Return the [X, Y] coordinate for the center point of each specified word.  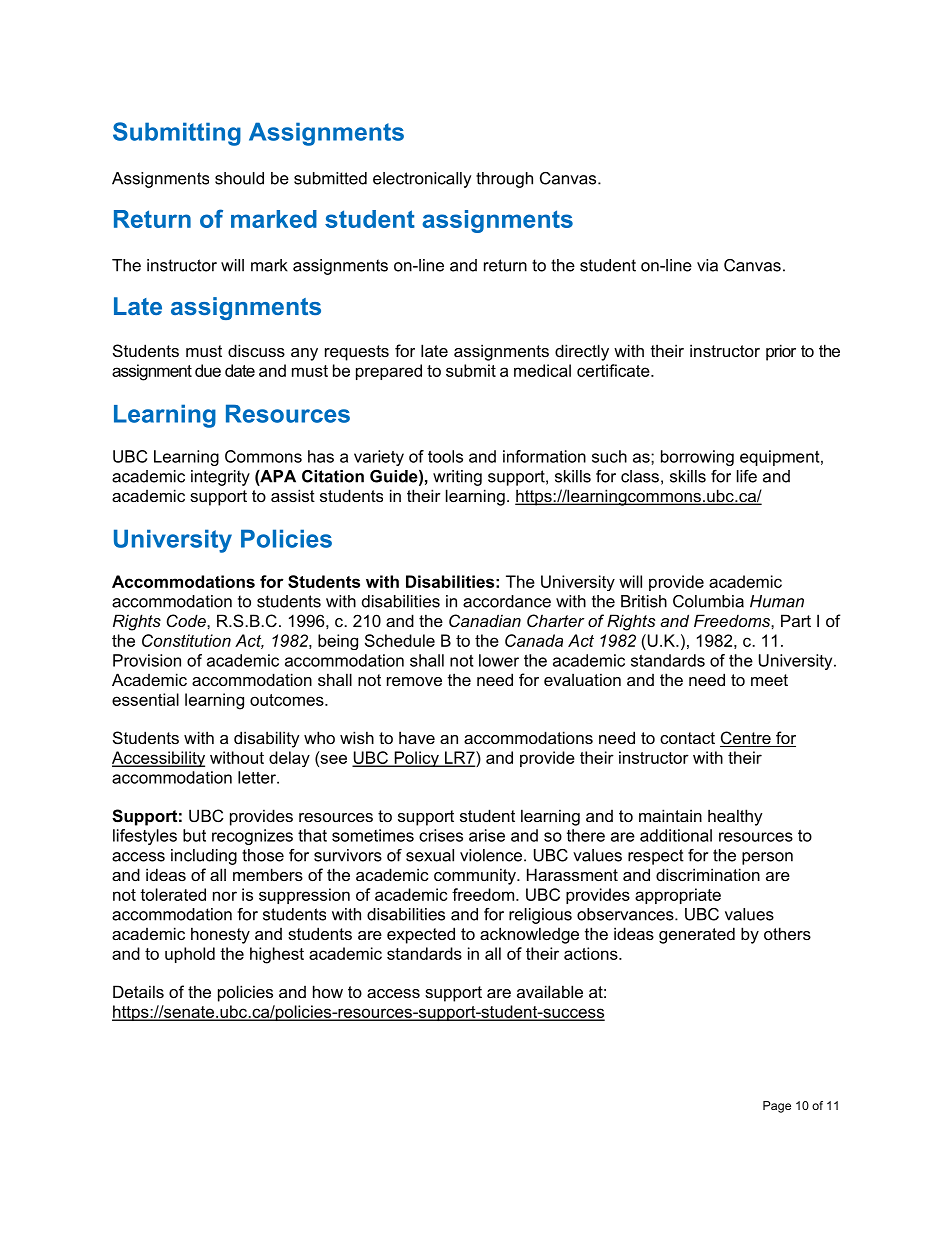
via [707, 265]
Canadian [485, 620]
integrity [220, 478]
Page [777, 1107]
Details [138, 991]
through [504, 180]
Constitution [186, 640]
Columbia [708, 601]
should [239, 178]
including [204, 857]
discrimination [708, 874]
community [476, 876]
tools [445, 456]
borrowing [697, 458]
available [550, 991]
